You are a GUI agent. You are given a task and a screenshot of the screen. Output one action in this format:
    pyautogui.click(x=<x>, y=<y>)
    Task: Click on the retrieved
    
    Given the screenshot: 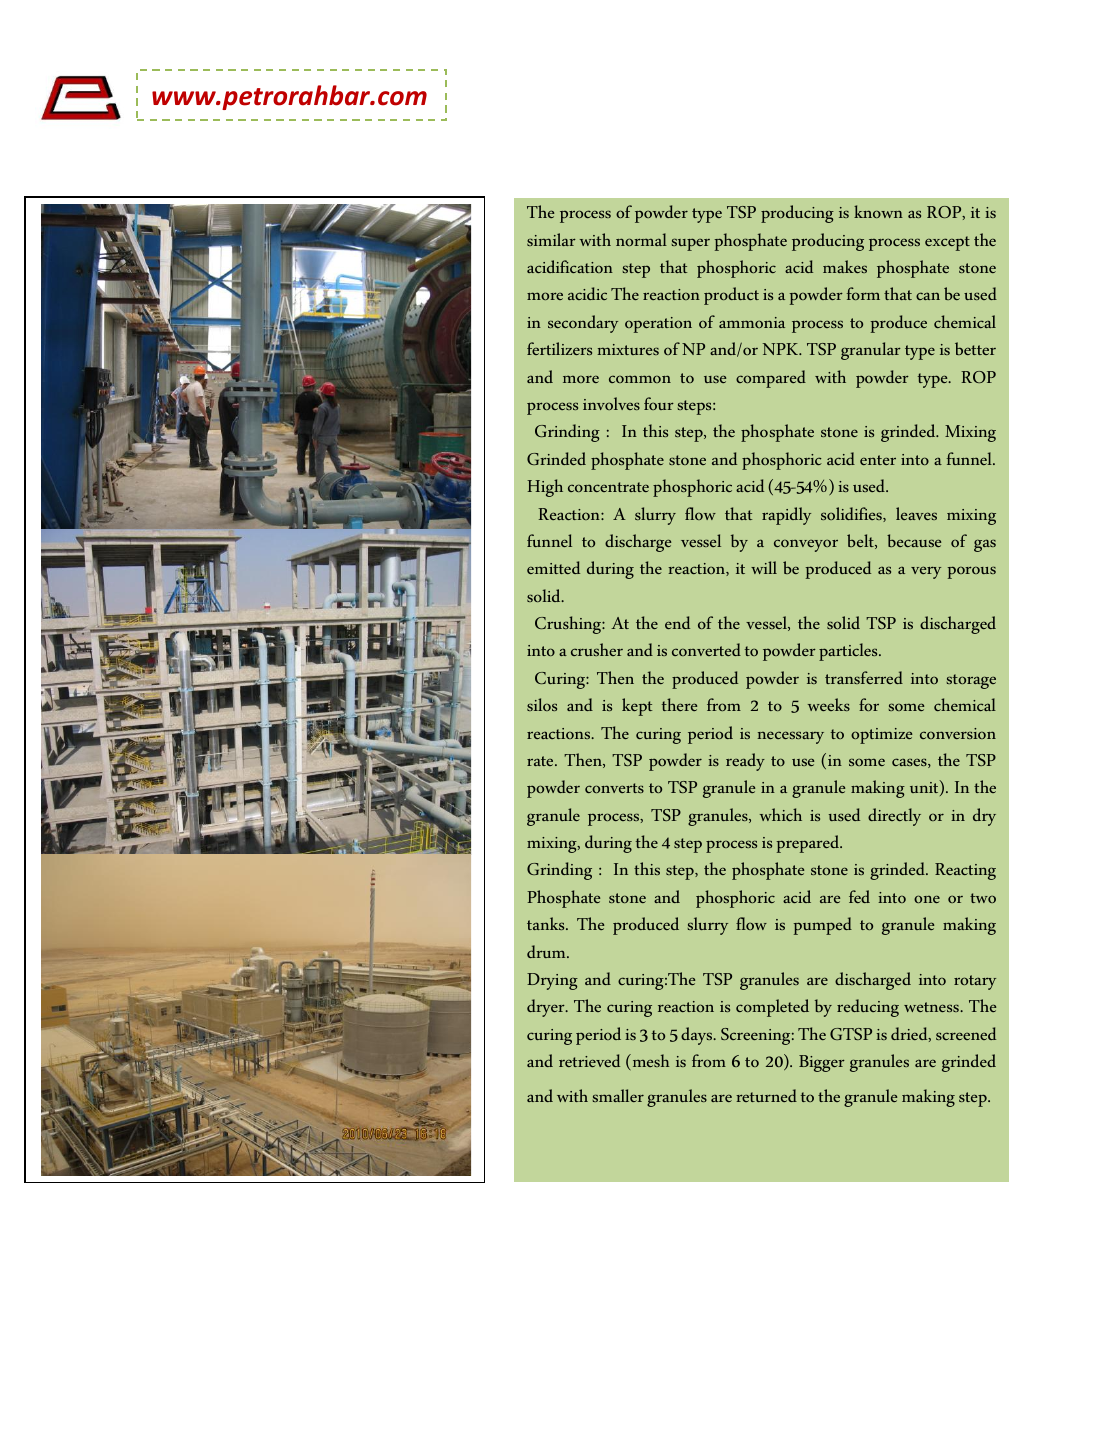 What is the action you would take?
    pyautogui.click(x=589, y=1060)
